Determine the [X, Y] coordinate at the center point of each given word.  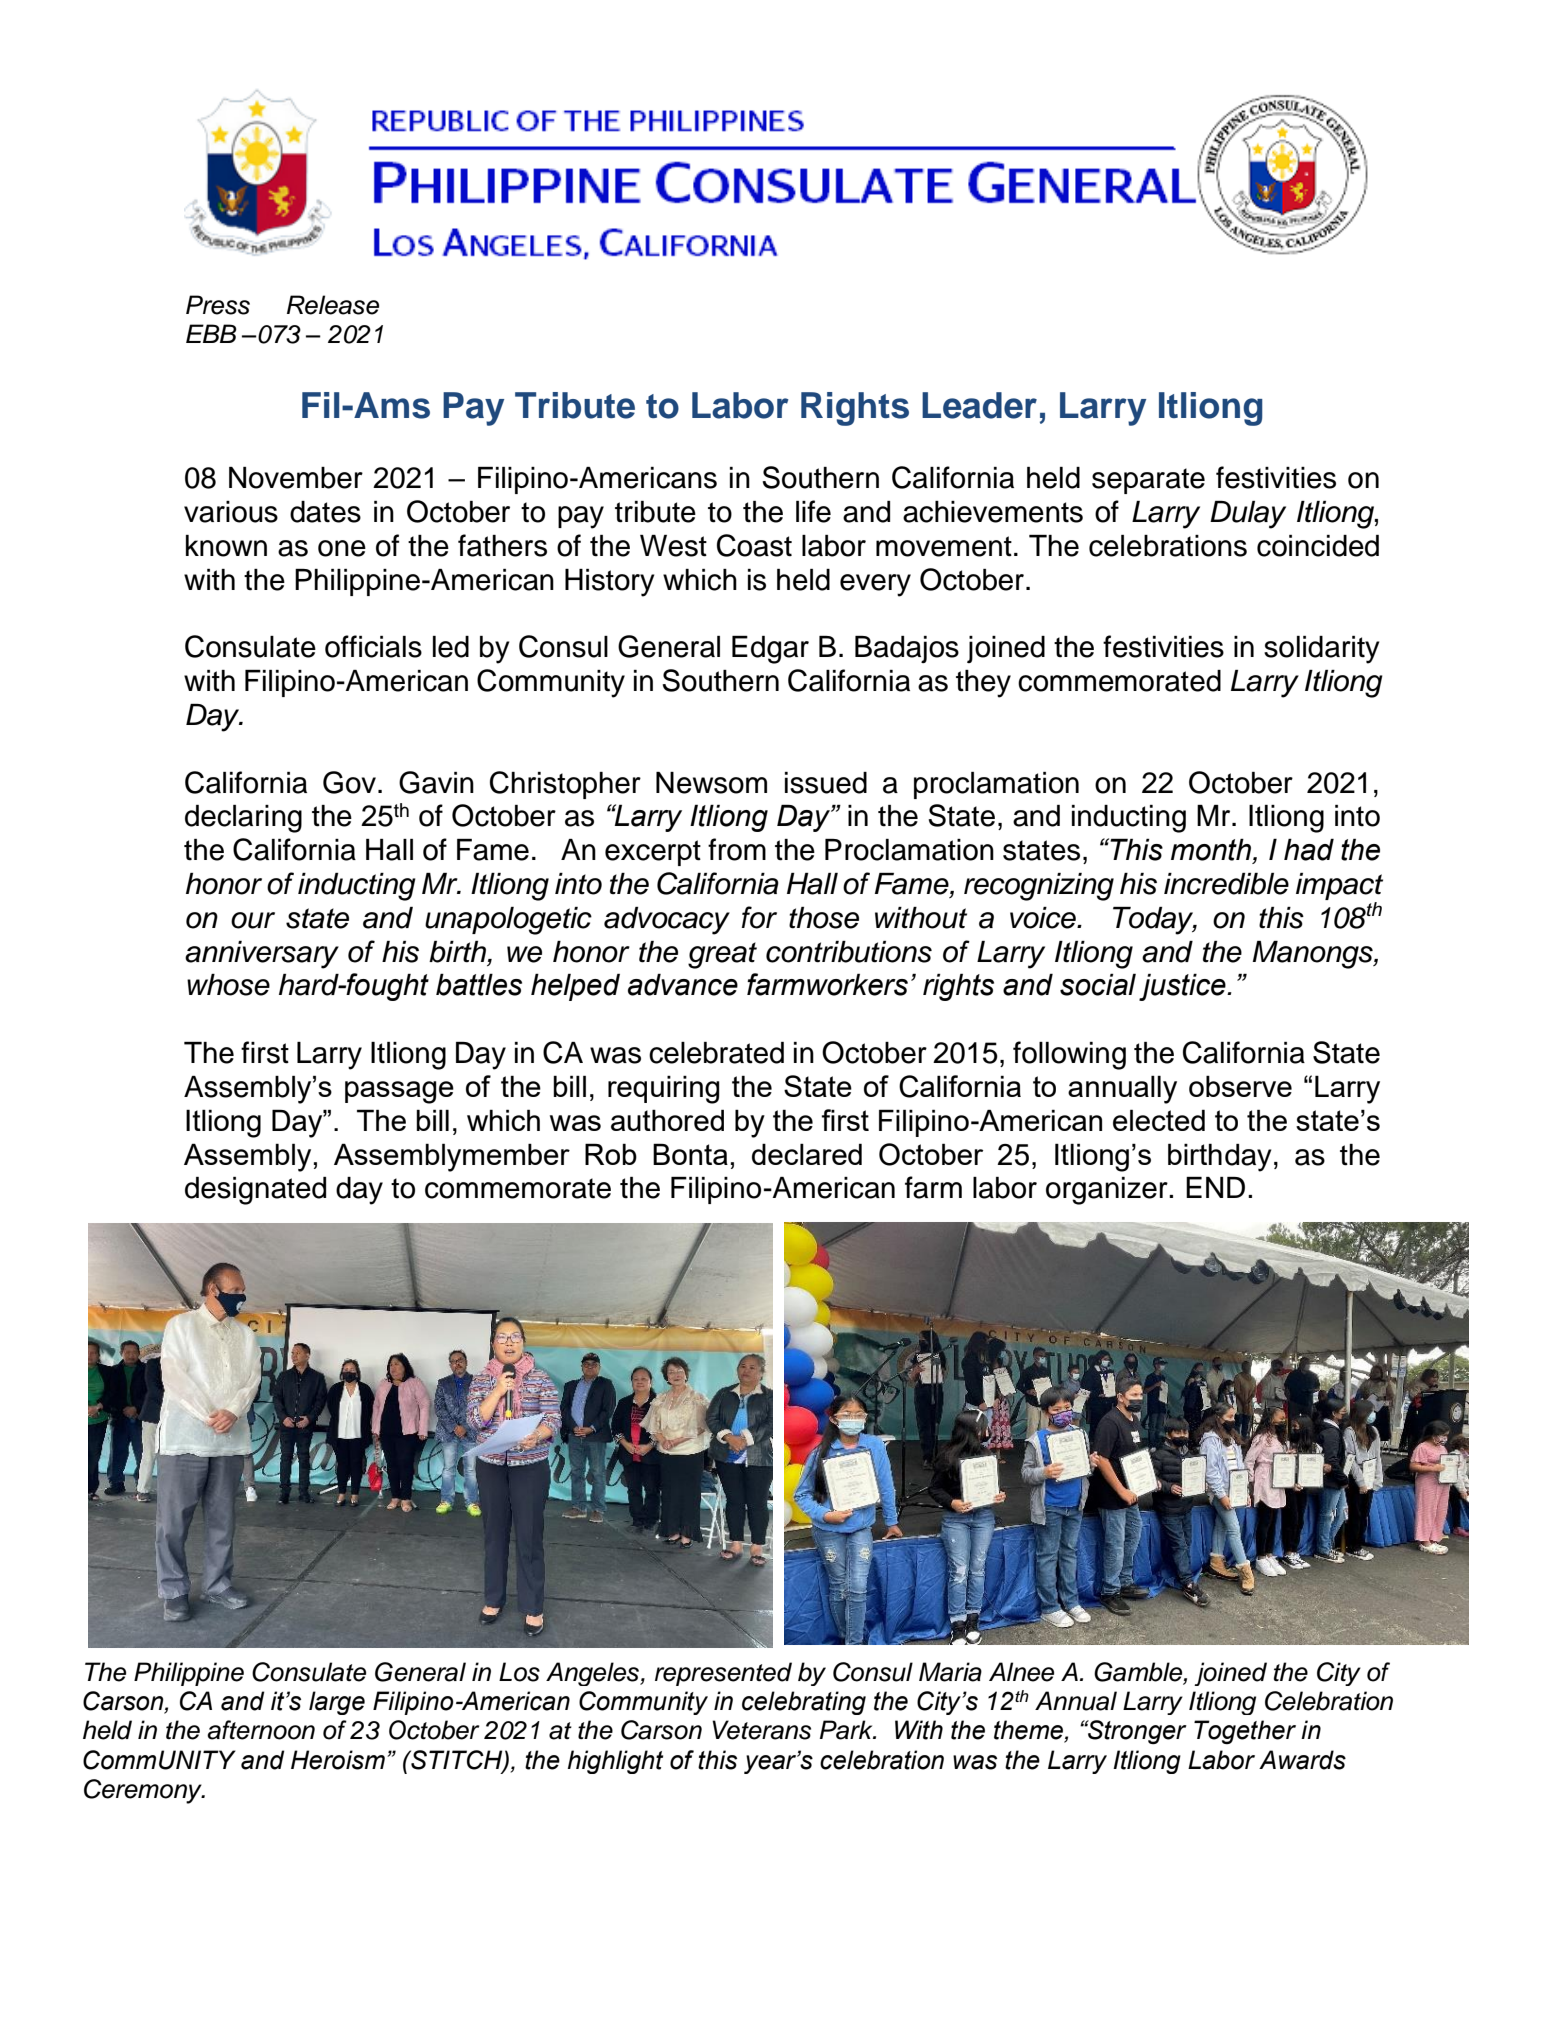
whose [228, 985]
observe [1240, 1086]
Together [1245, 1732]
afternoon [261, 1730]
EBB [211, 333]
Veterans [761, 1730]
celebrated [716, 1053]
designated [255, 1191]
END [1215, 1187]
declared [807, 1154]
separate [1148, 481]
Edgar [770, 650]
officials [373, 646]
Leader [979, 405]
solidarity [1322, 650]
